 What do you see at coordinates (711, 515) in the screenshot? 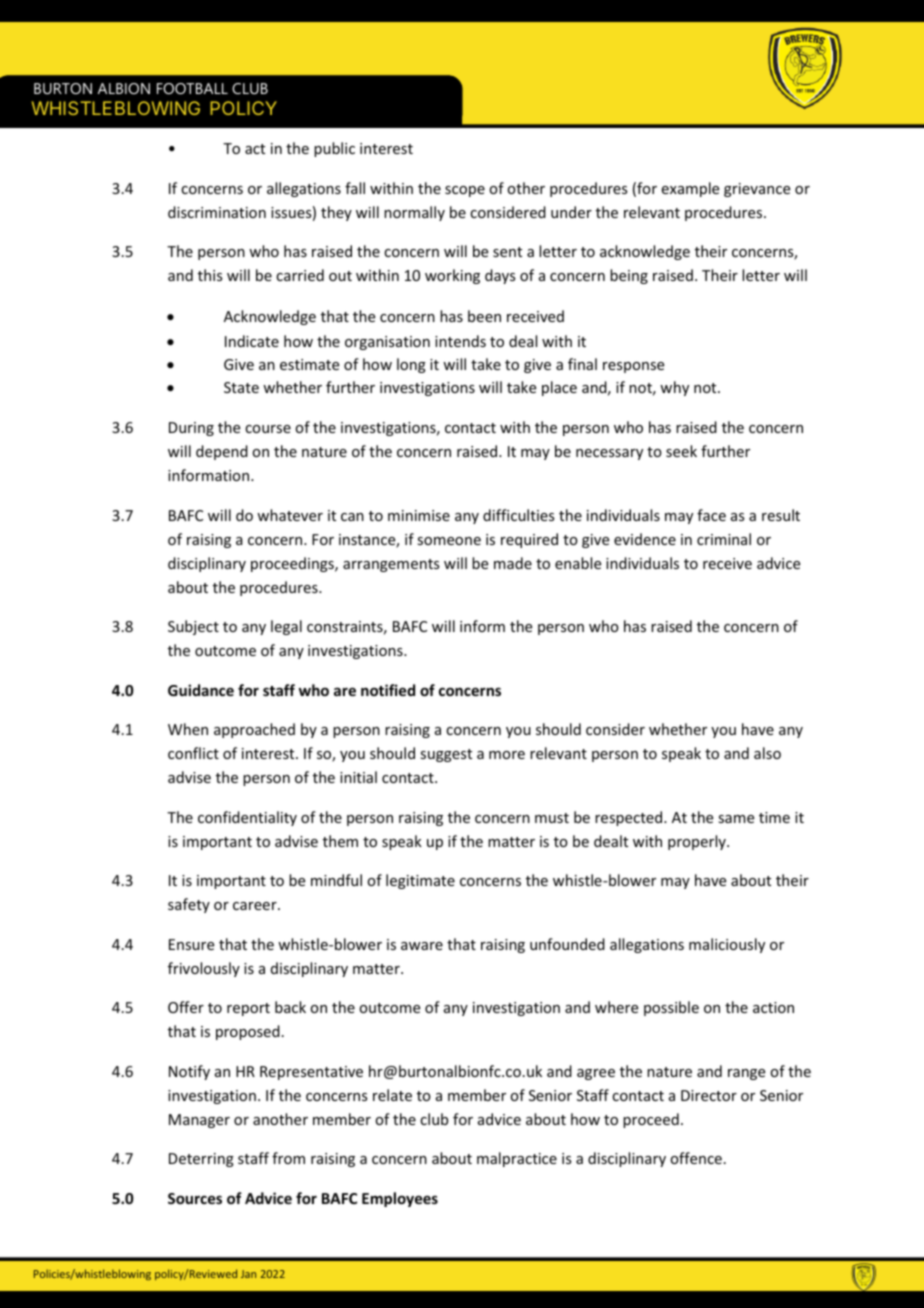
I see `face` at bounding box center [711, 515].
